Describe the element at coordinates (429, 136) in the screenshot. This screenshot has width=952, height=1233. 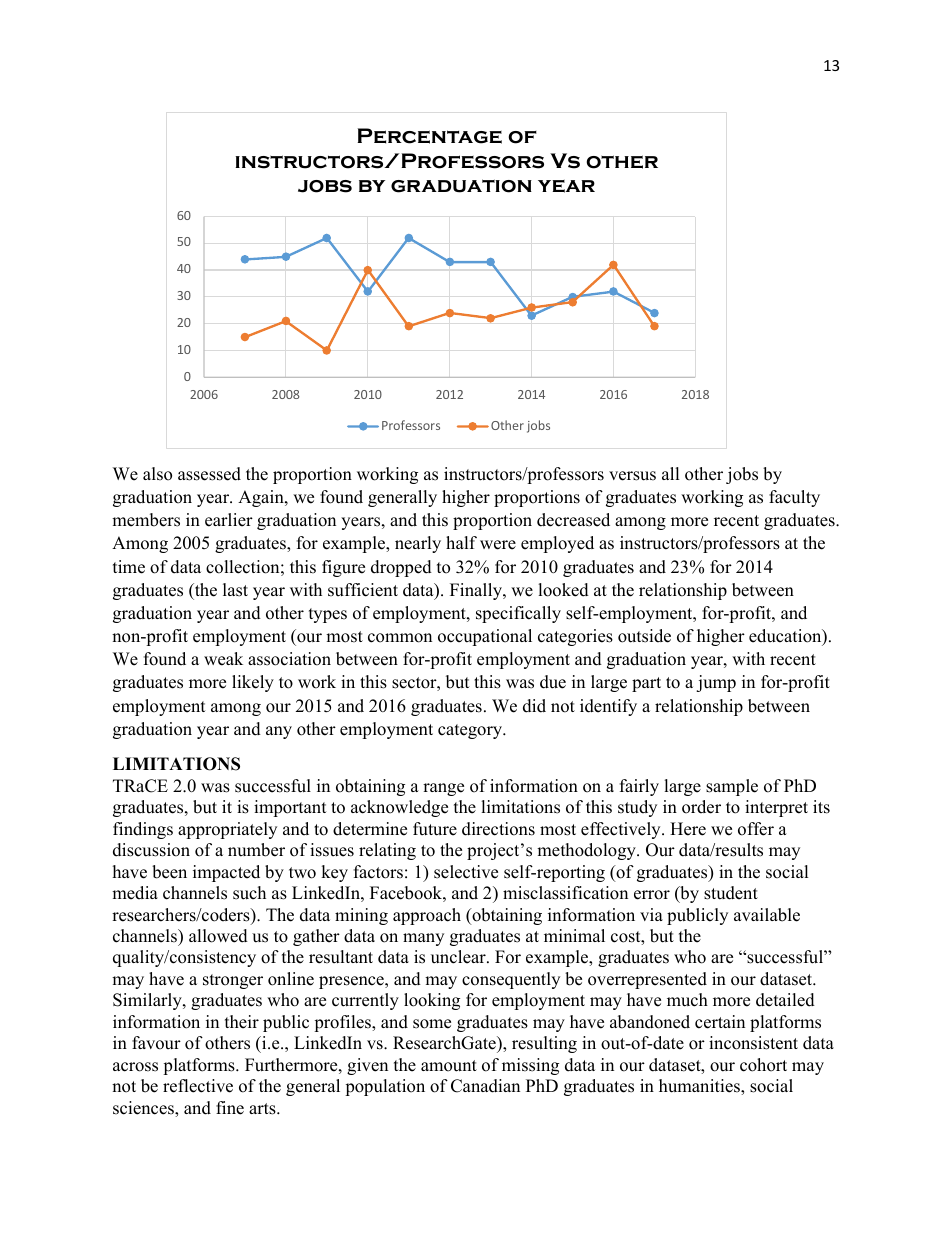
I see `Percentage` at that location.
